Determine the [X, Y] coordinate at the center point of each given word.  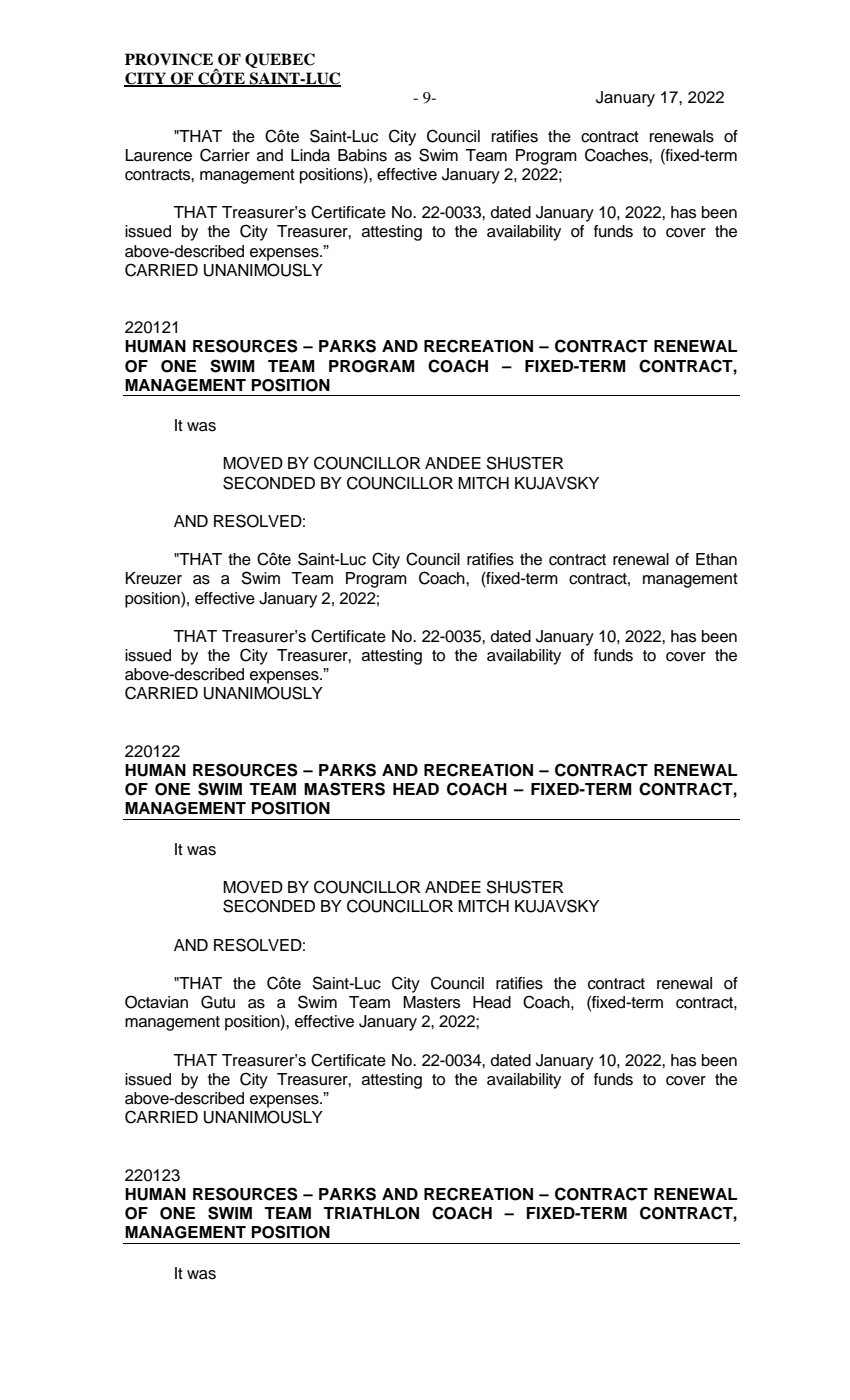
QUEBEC [280, 60]
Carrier [225, 155]
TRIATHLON [371, 1213]
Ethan [716, 559]
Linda [310, 155]
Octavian [156, 1002]
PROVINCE [169, 59]
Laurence [159, 155]
